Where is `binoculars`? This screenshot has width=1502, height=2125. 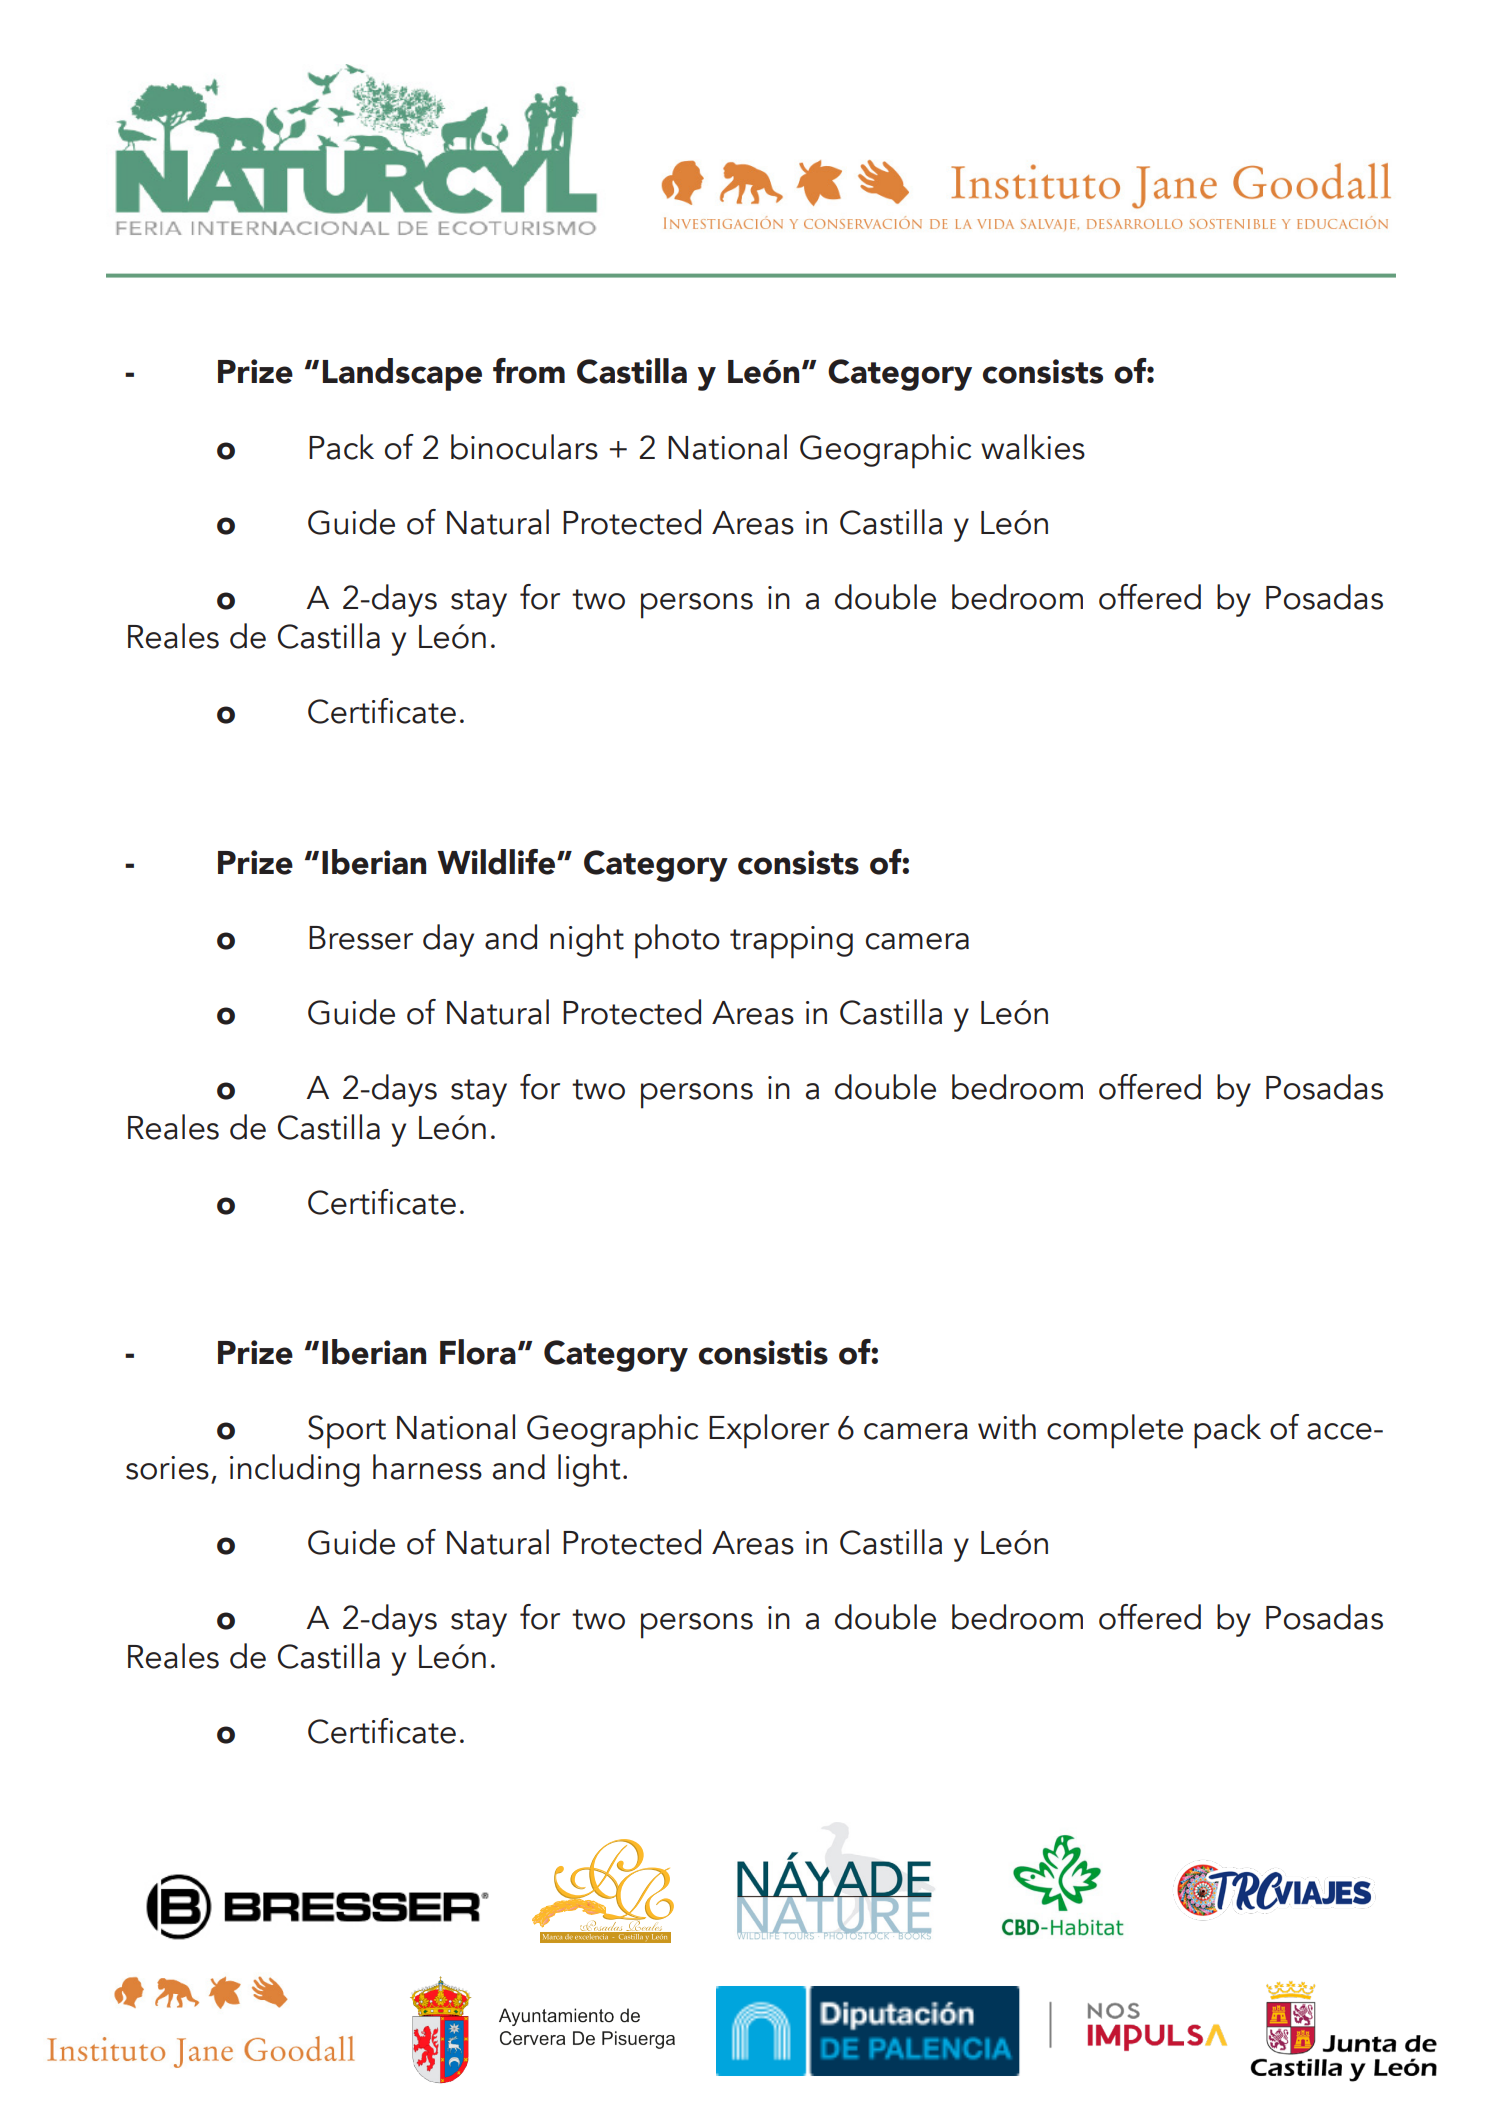 binoculars is located at coordinates (524, 447).
